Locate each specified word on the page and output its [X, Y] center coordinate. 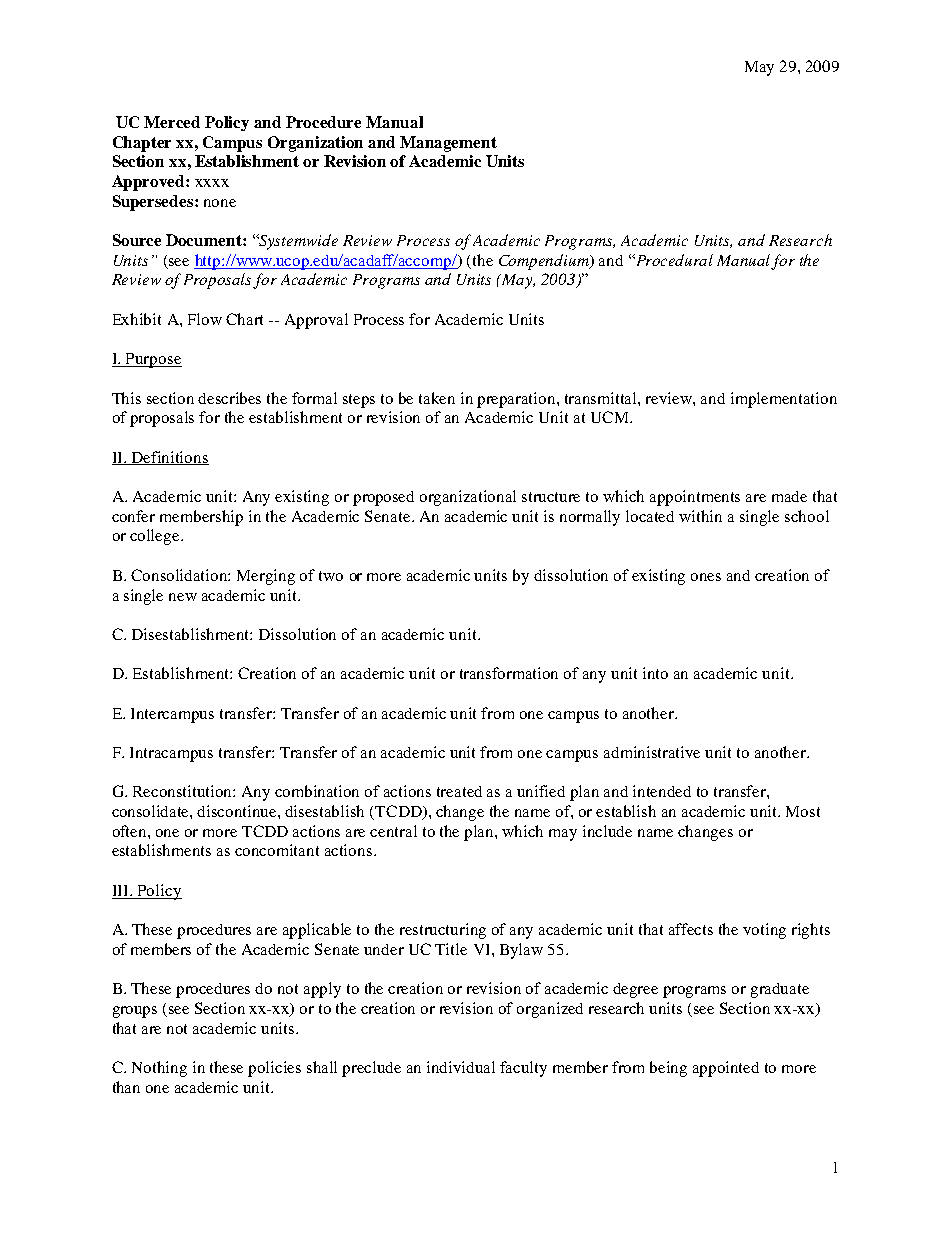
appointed [726, 1069]
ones [706, 577]
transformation [509, 673]
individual [461, 1067]
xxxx [212, 183]
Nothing [159, 1069]
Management [448, 144]
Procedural [673, 260]
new [183, 597]
